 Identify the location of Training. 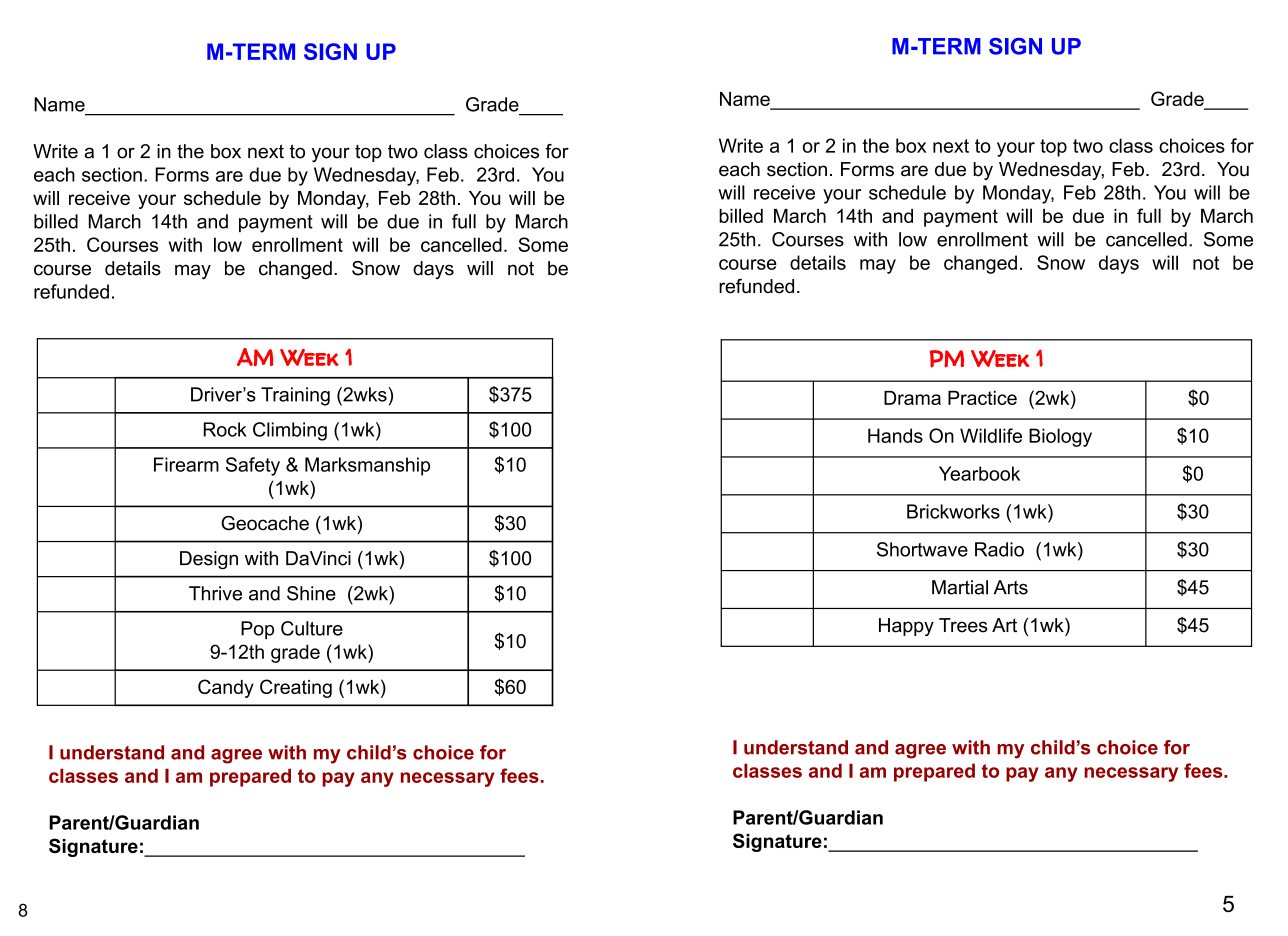
(295, 396).
